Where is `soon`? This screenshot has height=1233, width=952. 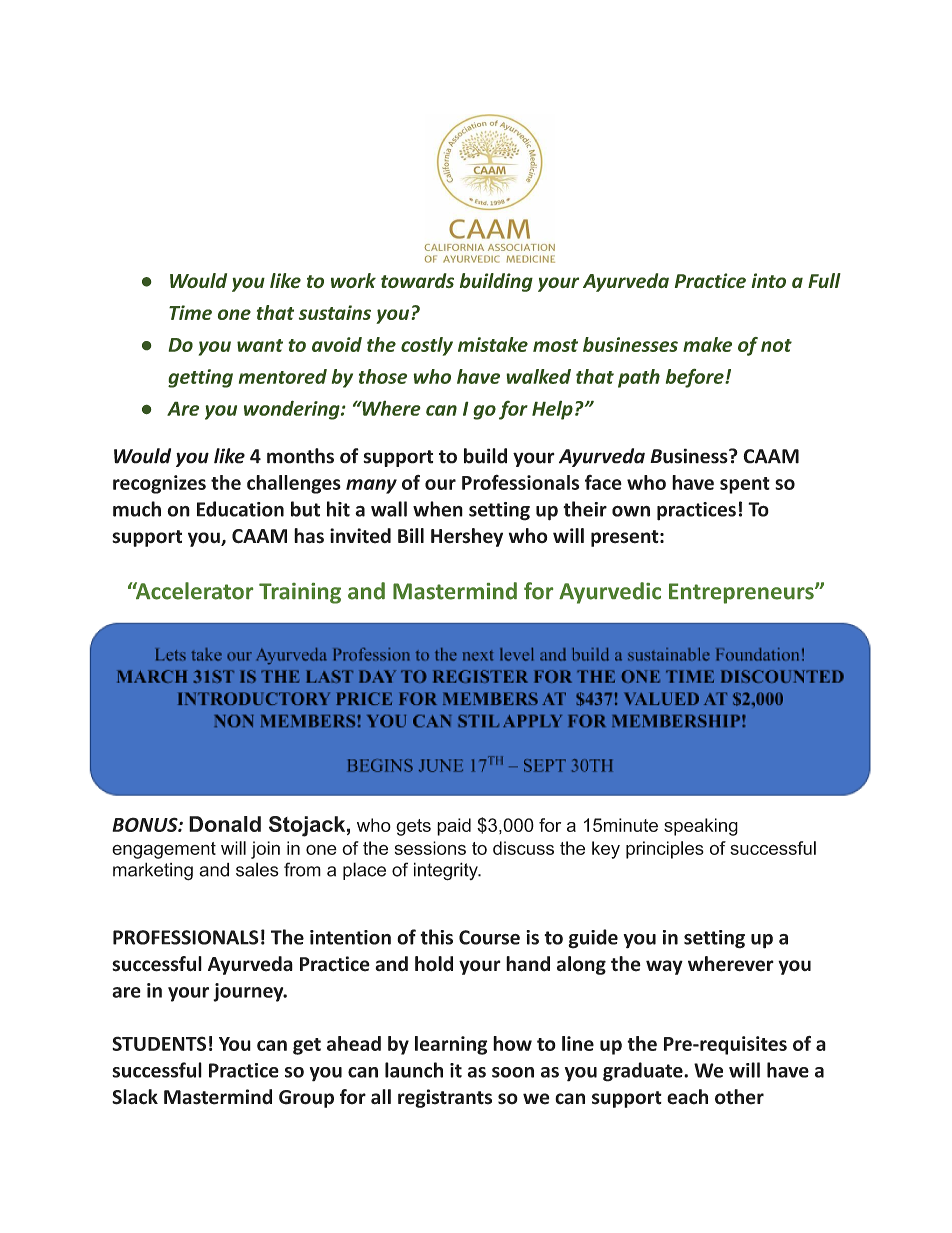 soon is located at coordinates (513, 1072).
